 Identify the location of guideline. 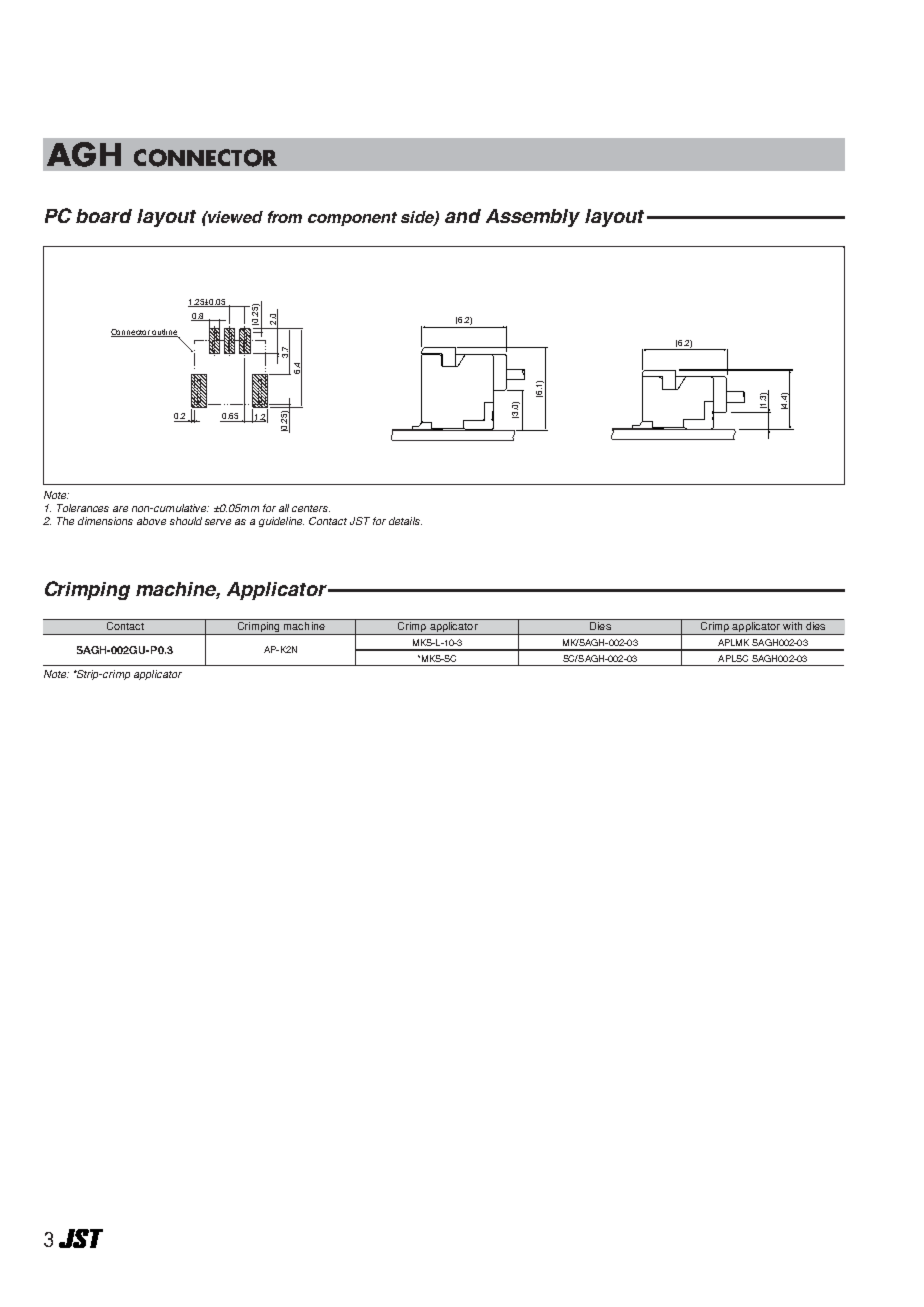
(281, 522).
